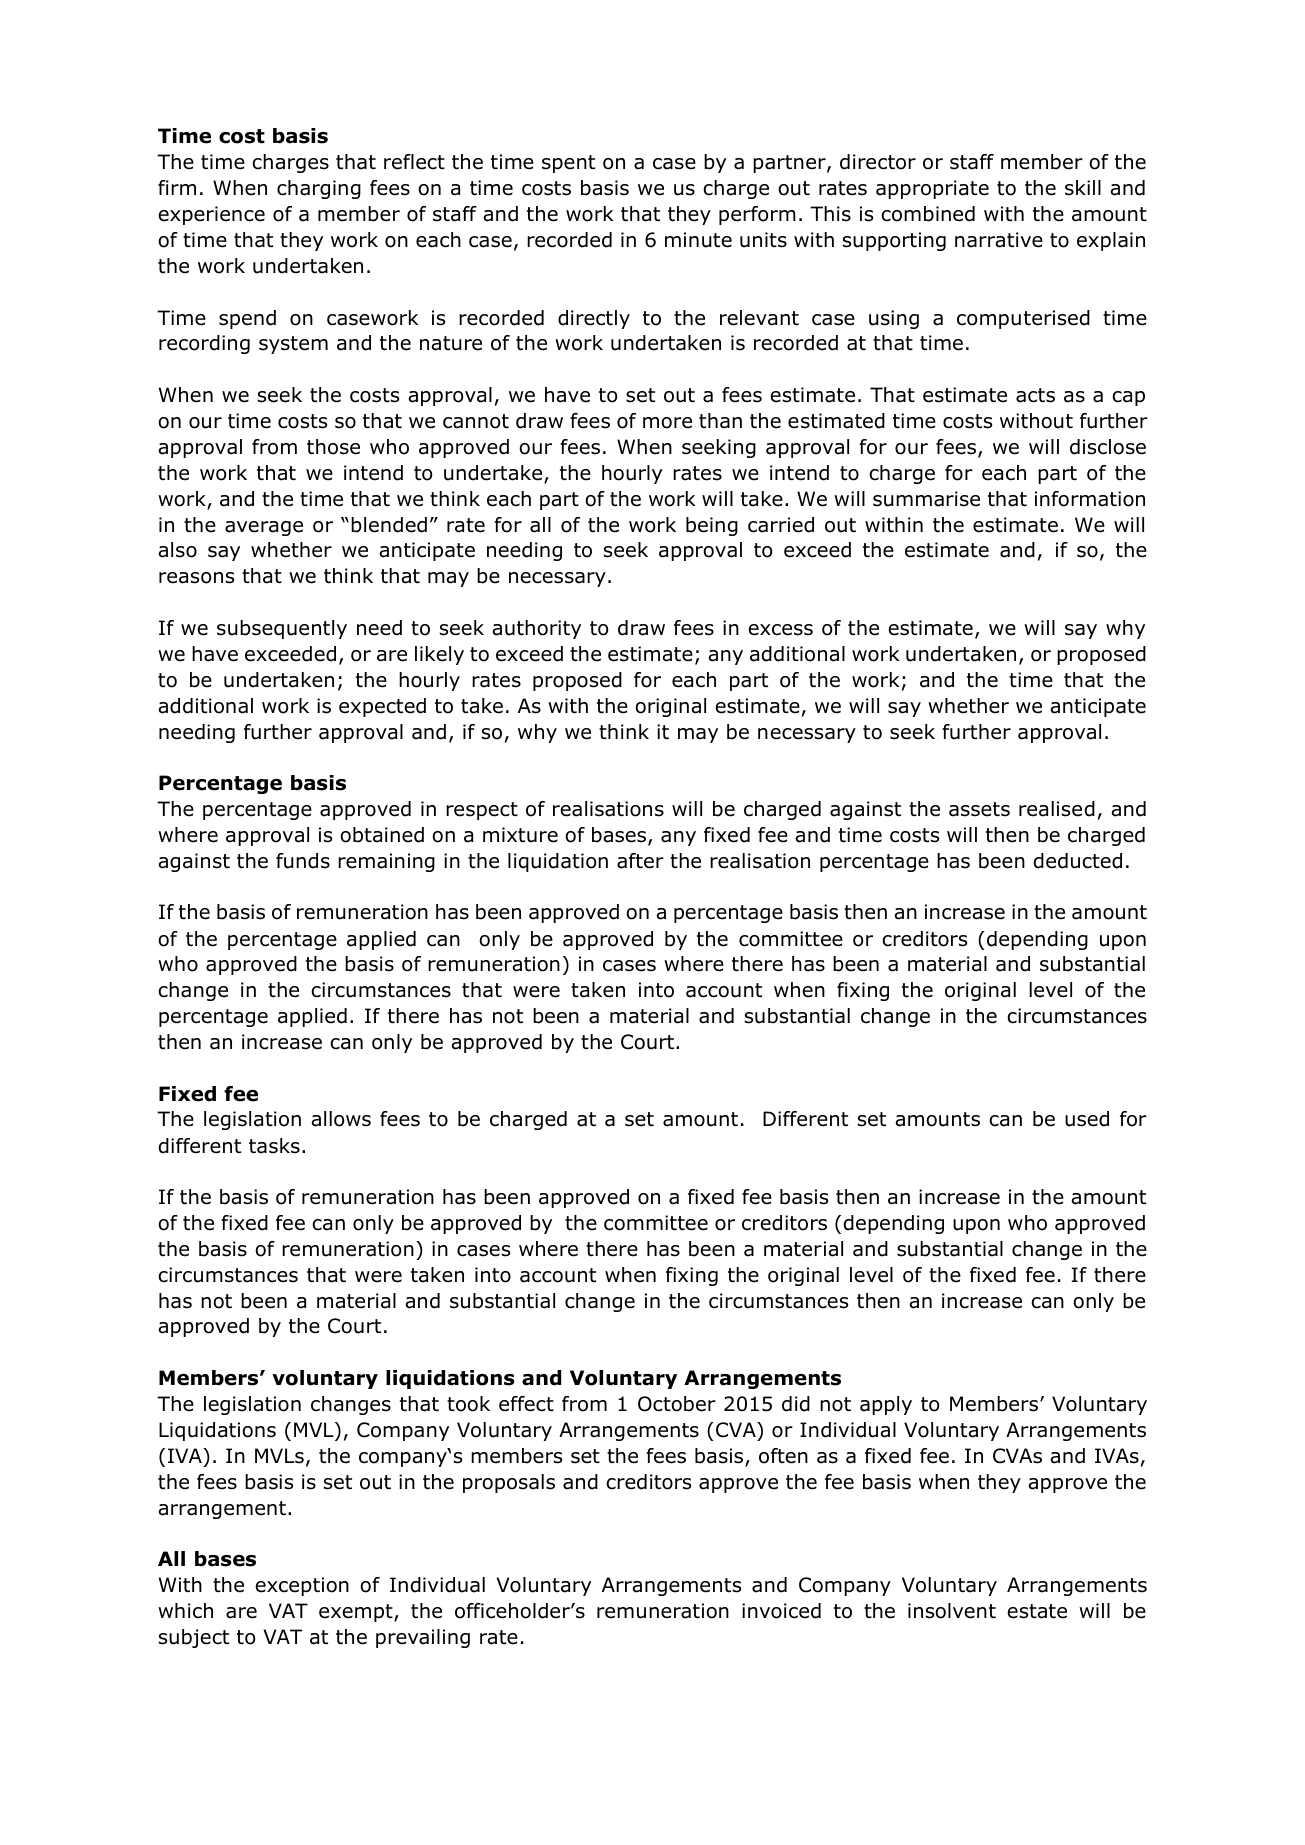 The image size is (1305, 1845). What do you see at coordinates (282, 629) in the document?
I see `subsequently` at bounding box center [282, 629].
